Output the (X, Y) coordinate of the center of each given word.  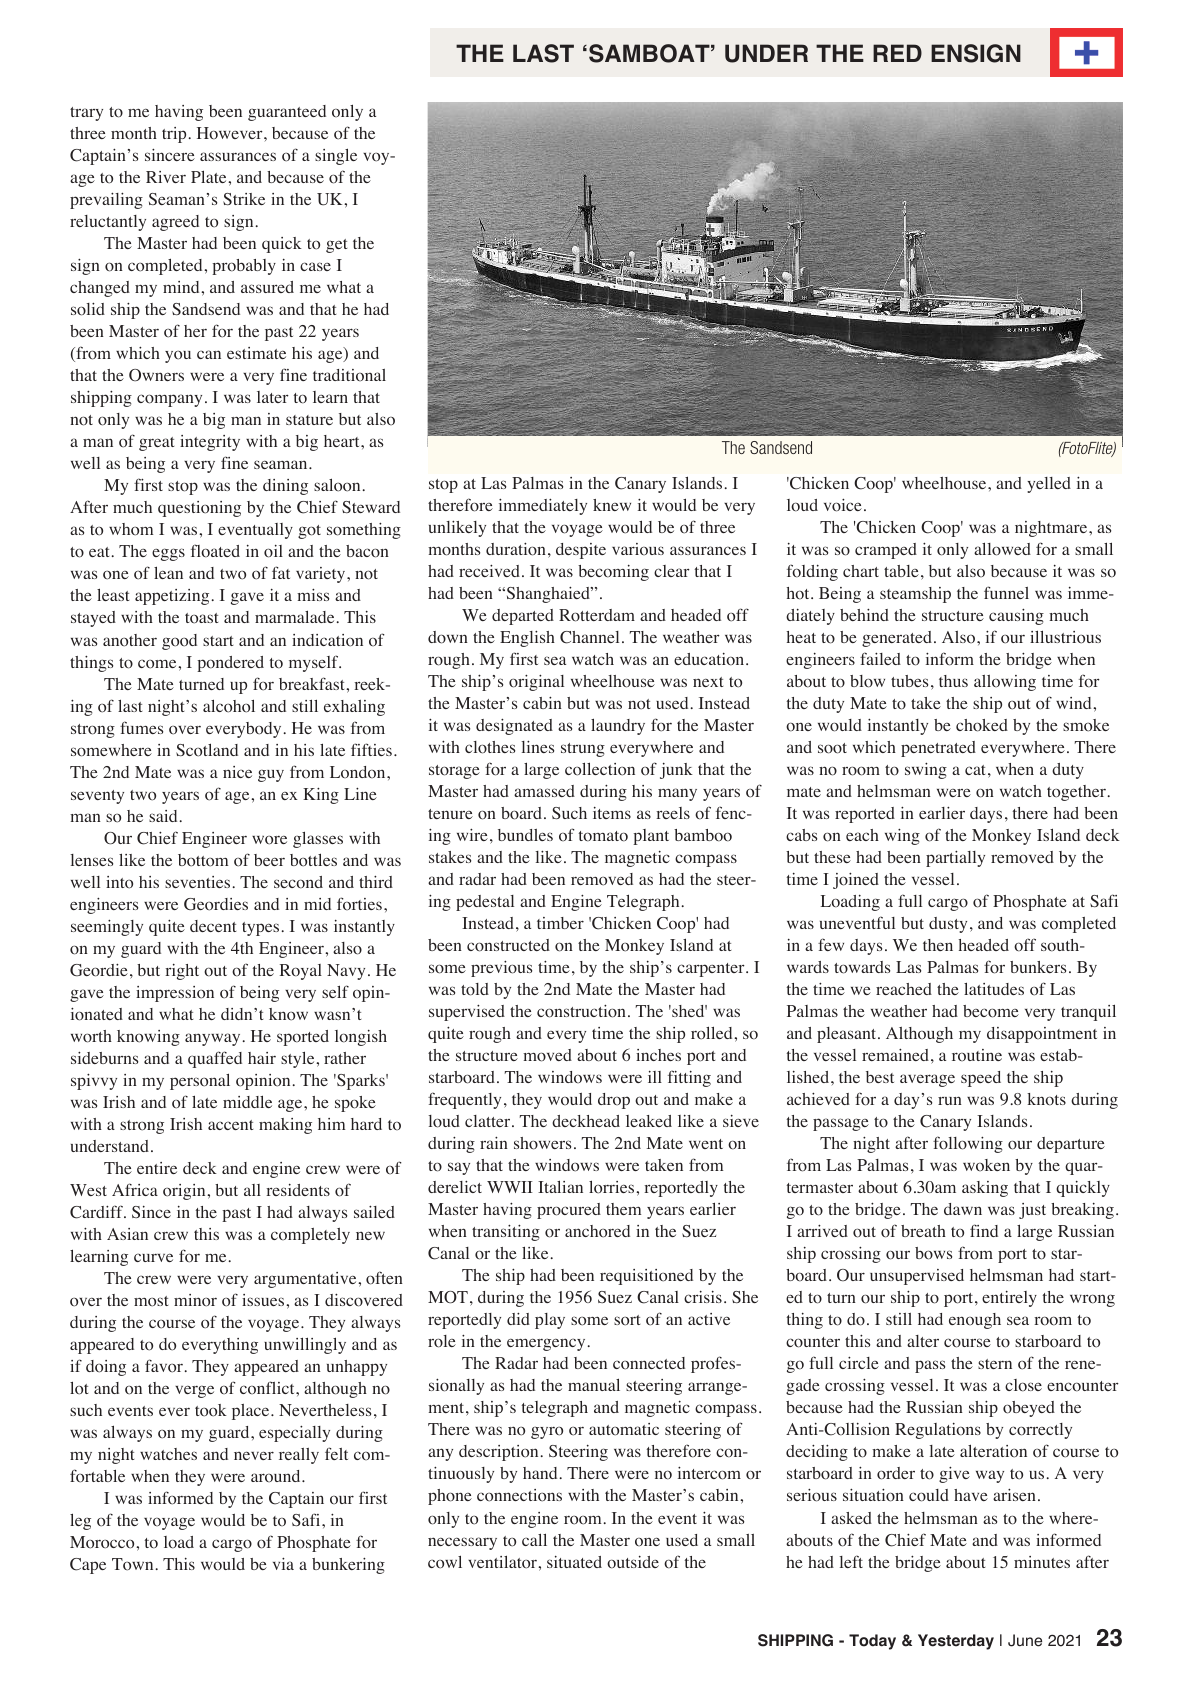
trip (174, 135)
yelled (1049, 485)
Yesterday (956, 1642)
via (283, 1564)
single (336, 156)
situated (574, 1562)
